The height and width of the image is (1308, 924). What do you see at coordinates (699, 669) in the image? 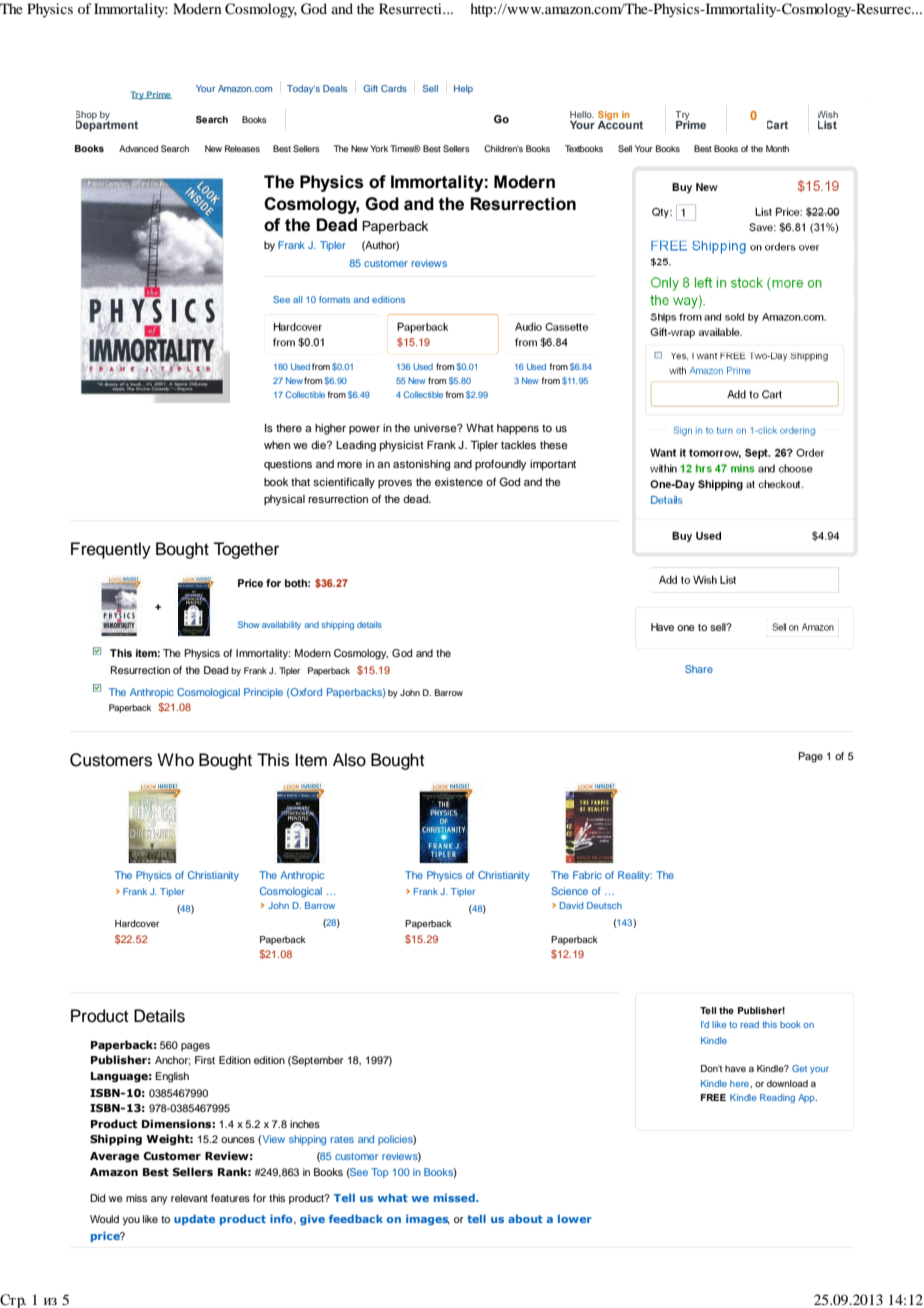
I see `Share` at bounding box center [699, 669].
